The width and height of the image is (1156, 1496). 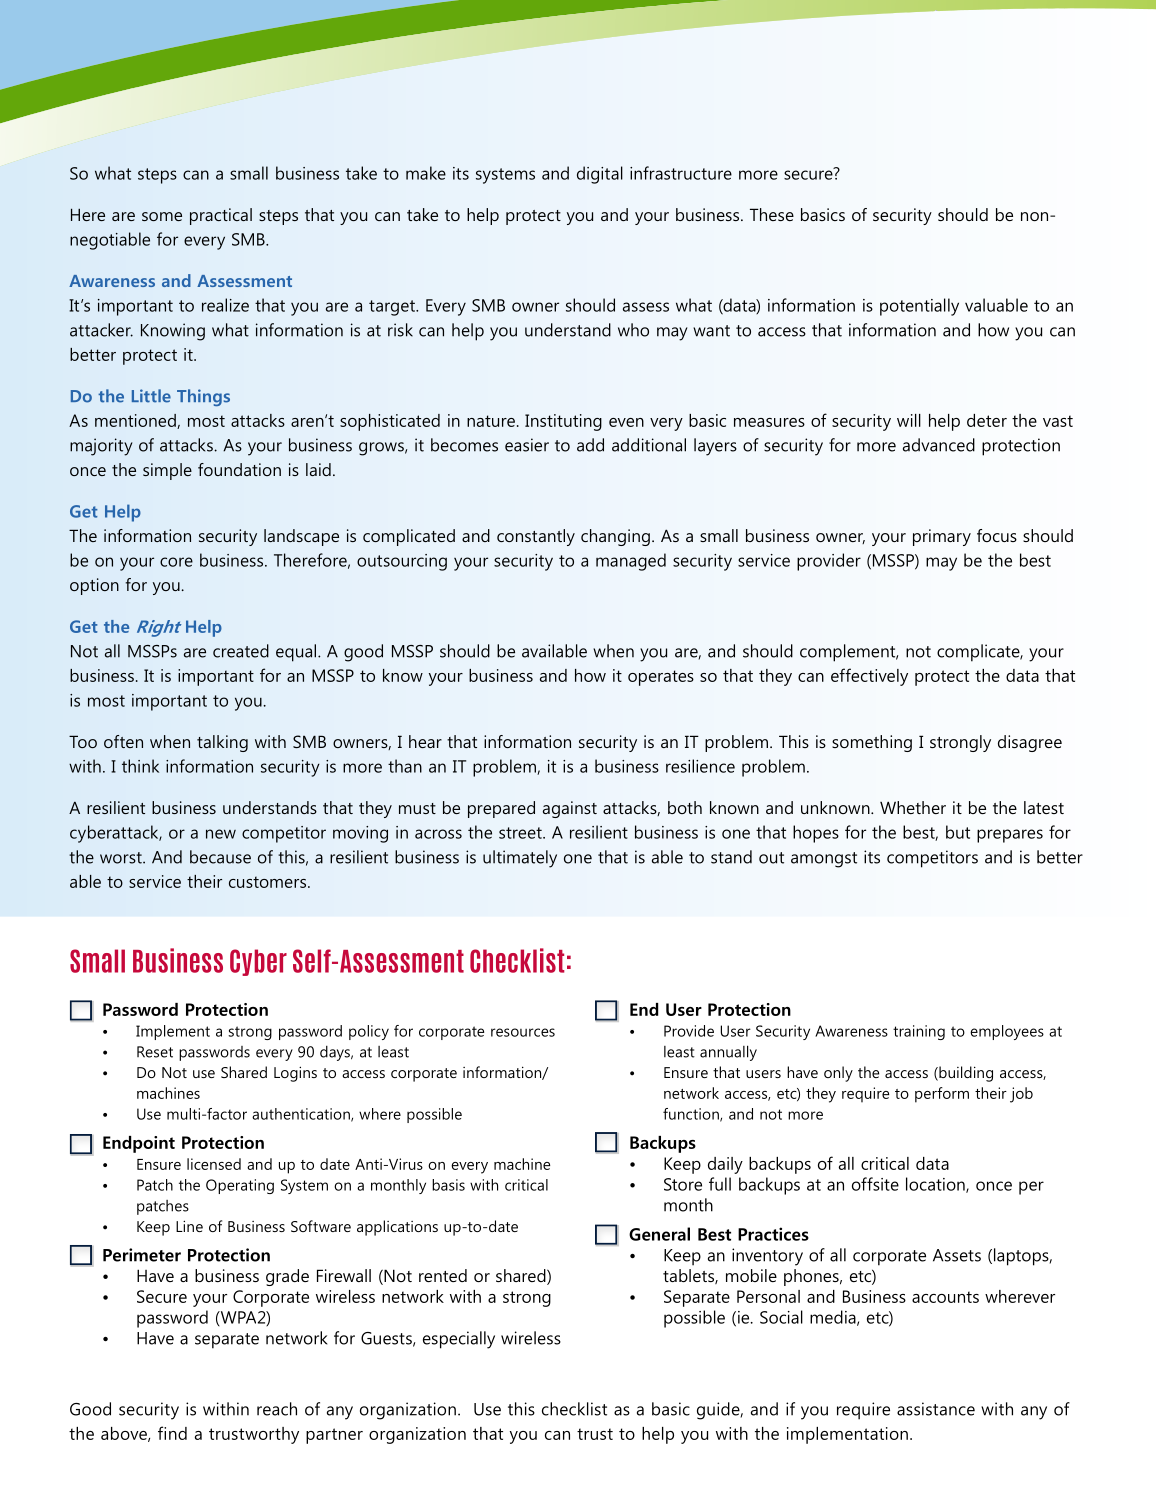 I want to click on potentially, so click(x=919, y=307).
